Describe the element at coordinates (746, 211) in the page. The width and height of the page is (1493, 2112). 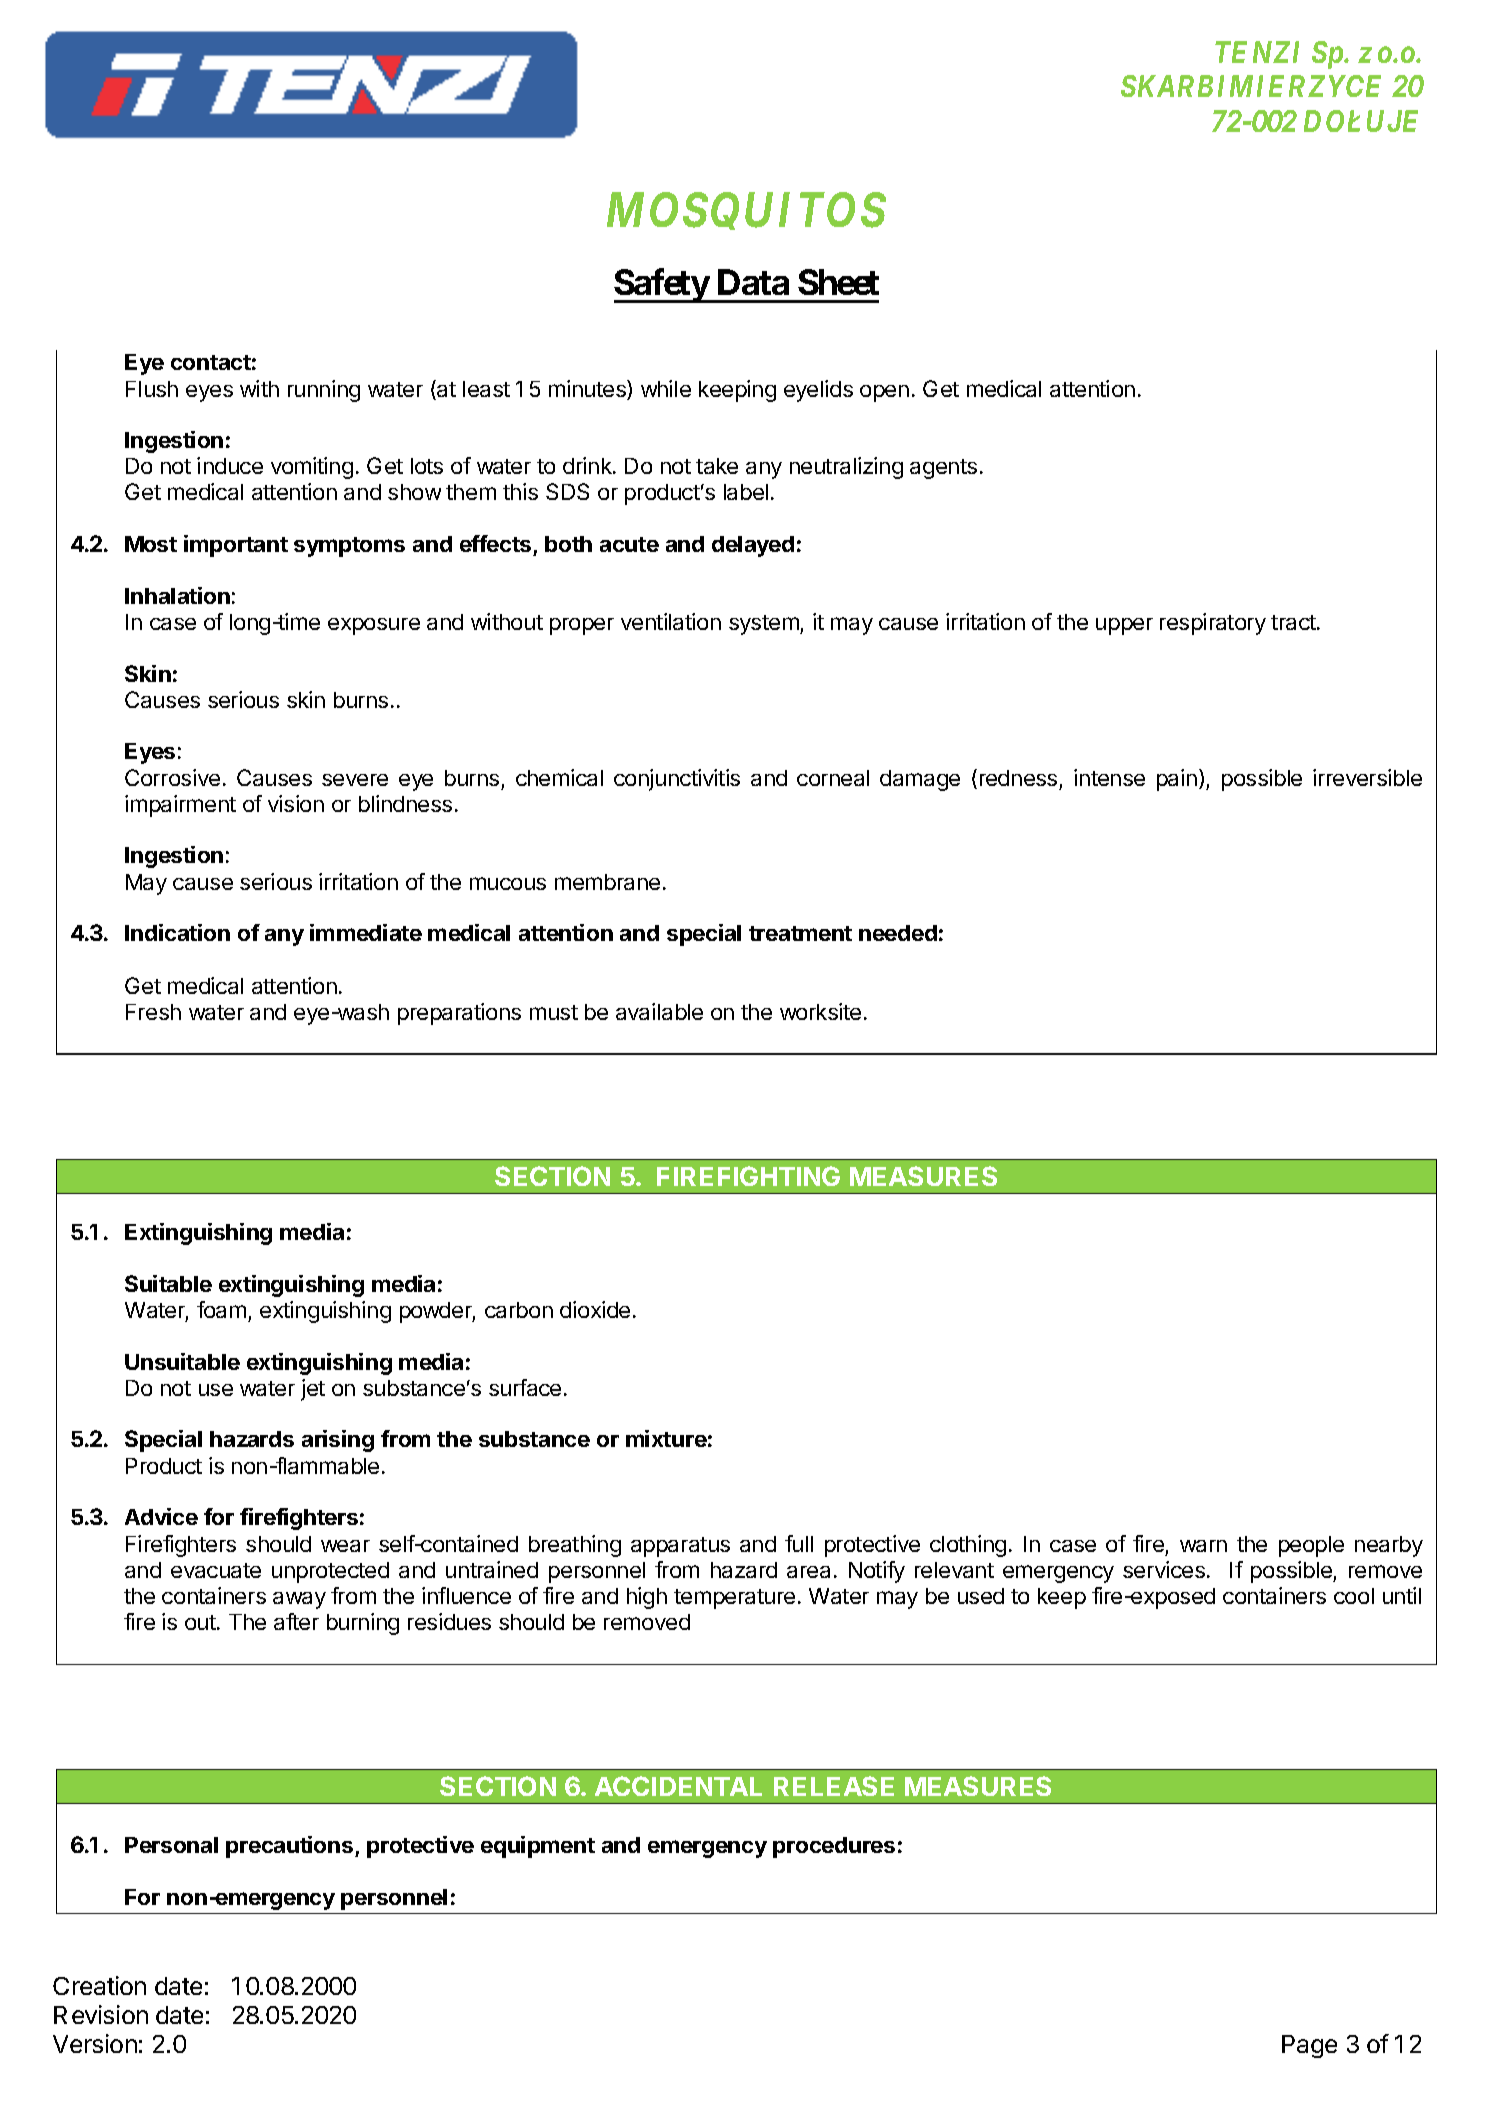
I see `MOSQUITOS` at that location.
